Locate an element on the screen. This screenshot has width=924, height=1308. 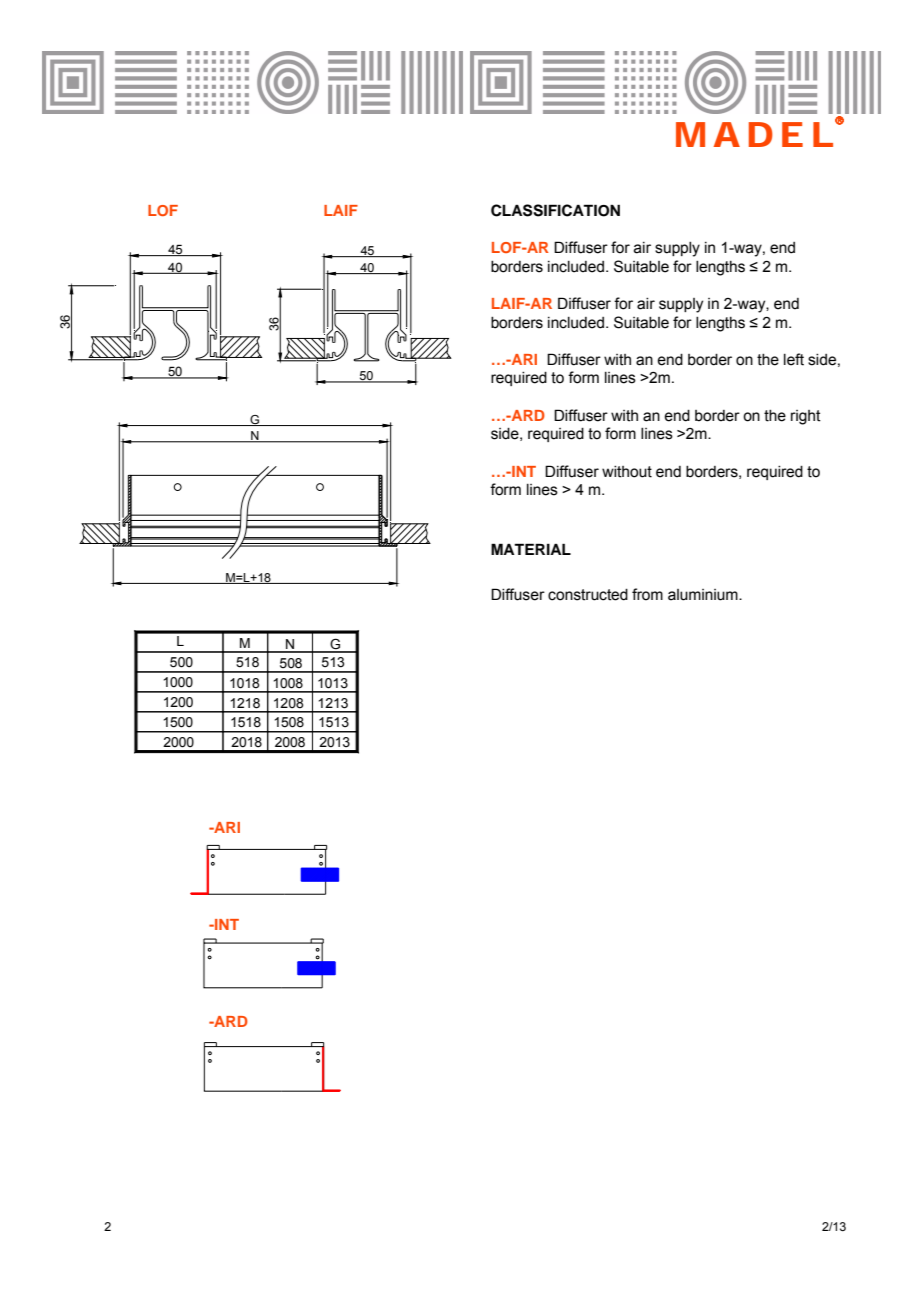
right is located at coordinates (806, 417).
